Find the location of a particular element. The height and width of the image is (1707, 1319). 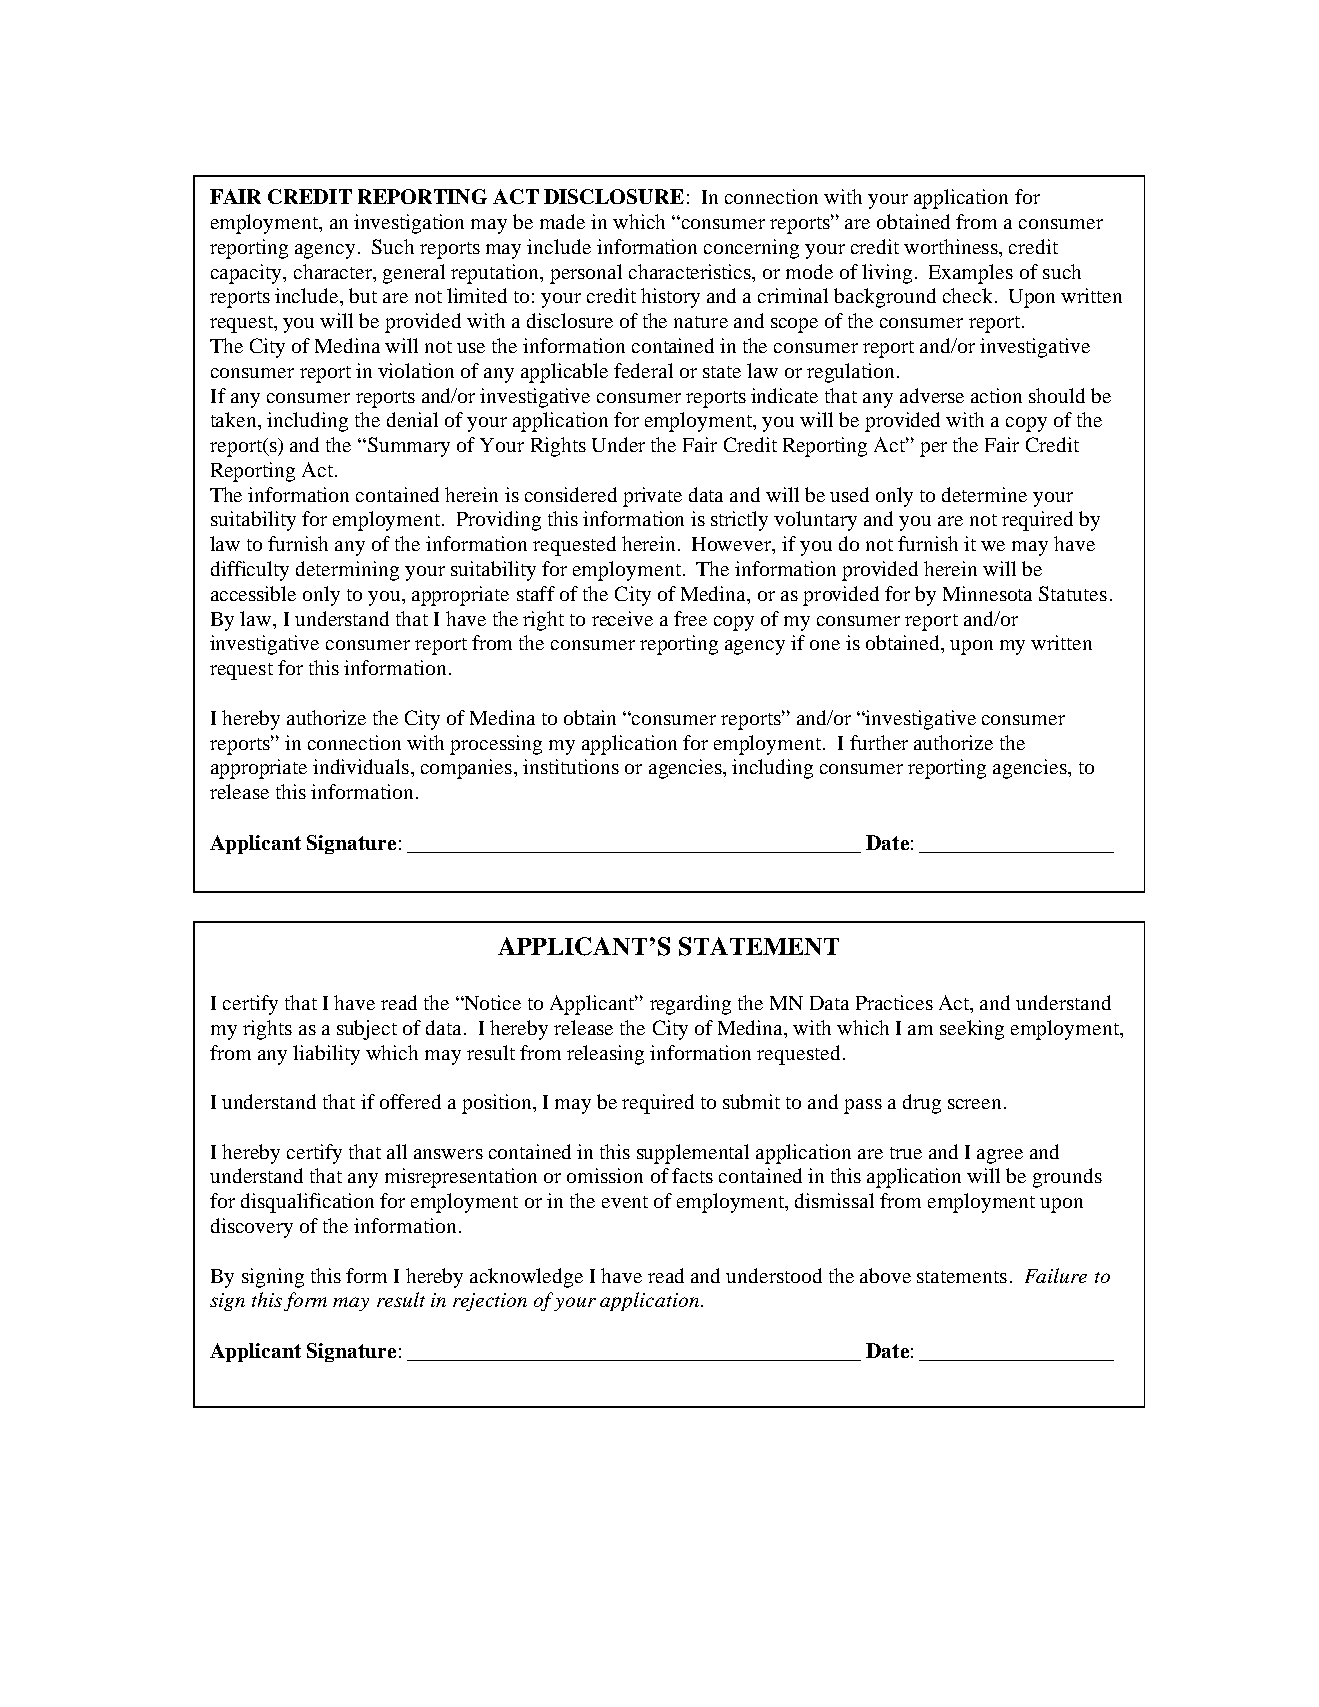

worthiness is located at coordinates (952, 246).
